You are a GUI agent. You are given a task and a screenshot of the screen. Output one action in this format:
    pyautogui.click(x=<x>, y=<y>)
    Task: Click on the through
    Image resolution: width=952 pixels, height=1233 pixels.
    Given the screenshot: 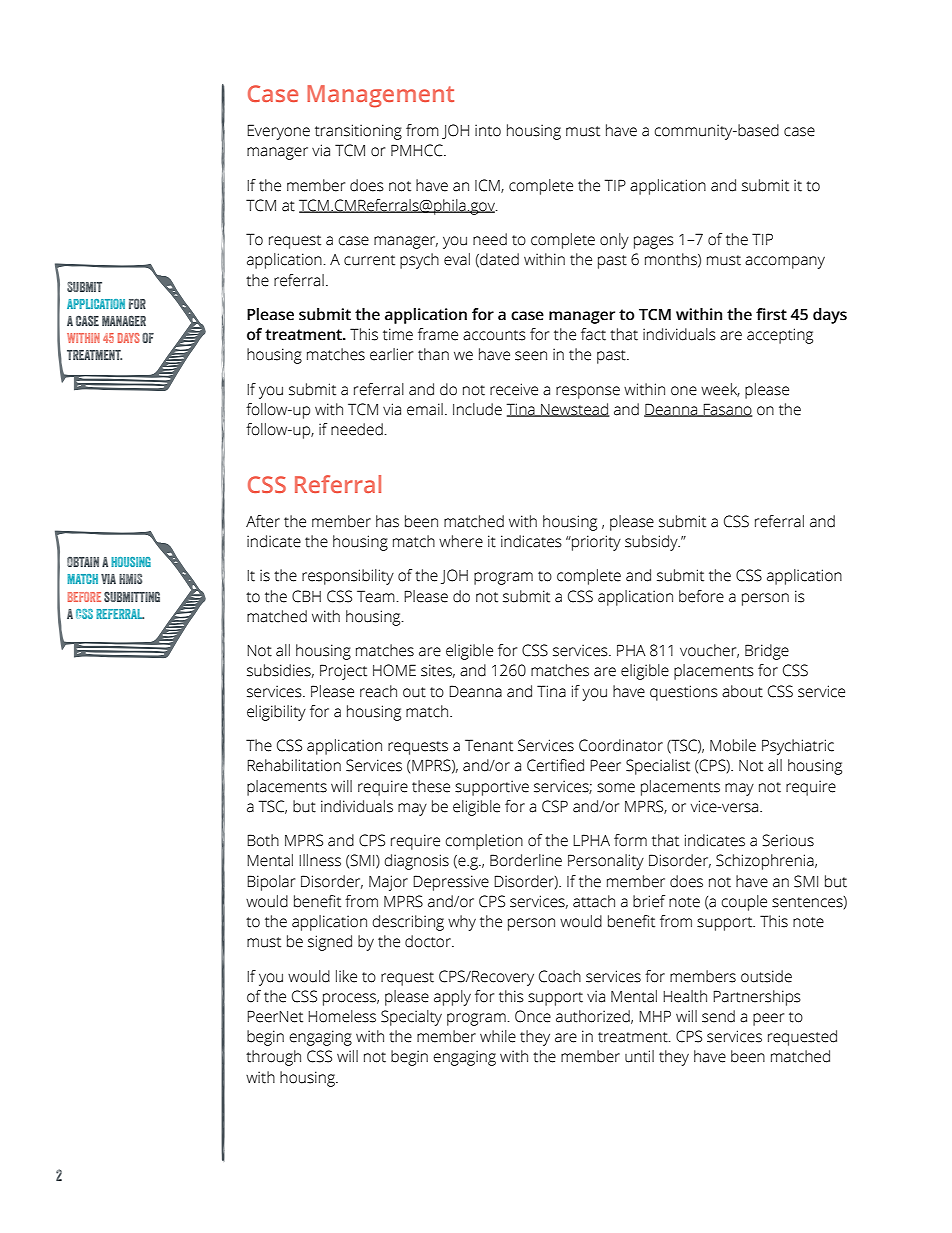 What is the action you would take?
    pyautogui.click(x=273, y=1058)
